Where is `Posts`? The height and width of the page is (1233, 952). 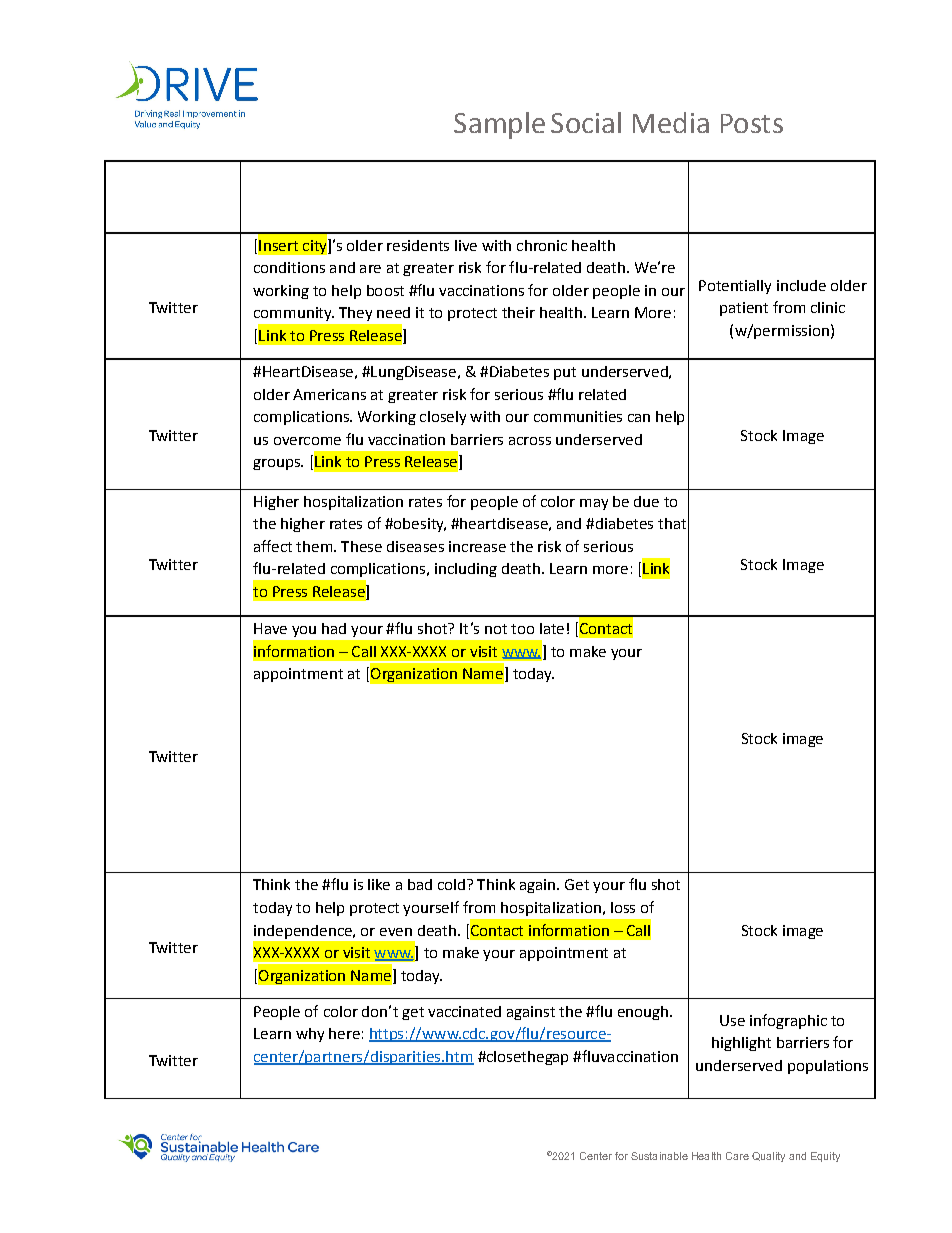
Posts is located at coordinates (752, 123).
